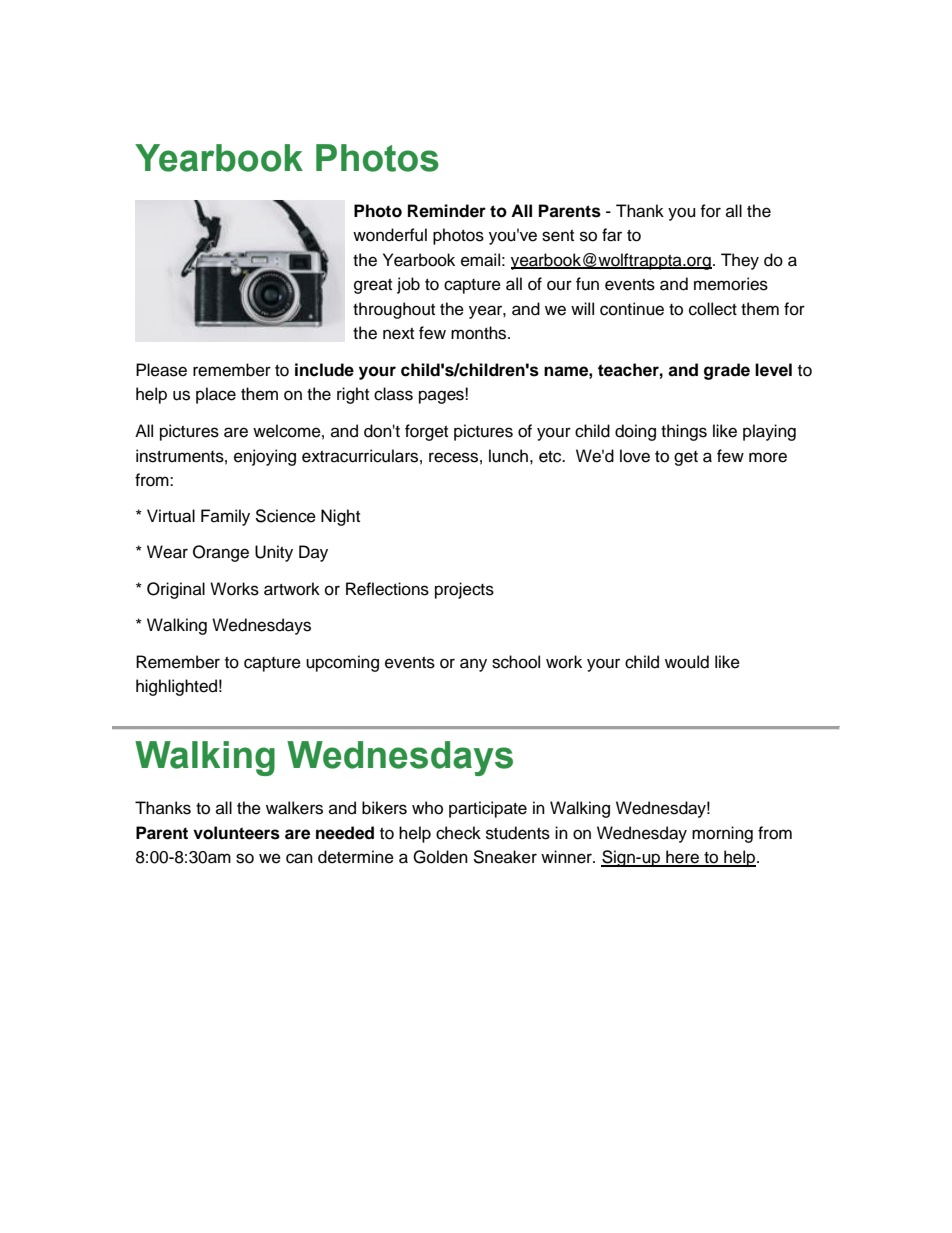  Describe the element at coordinates (393, 394) in the screenshot. I see `class` at that location.
